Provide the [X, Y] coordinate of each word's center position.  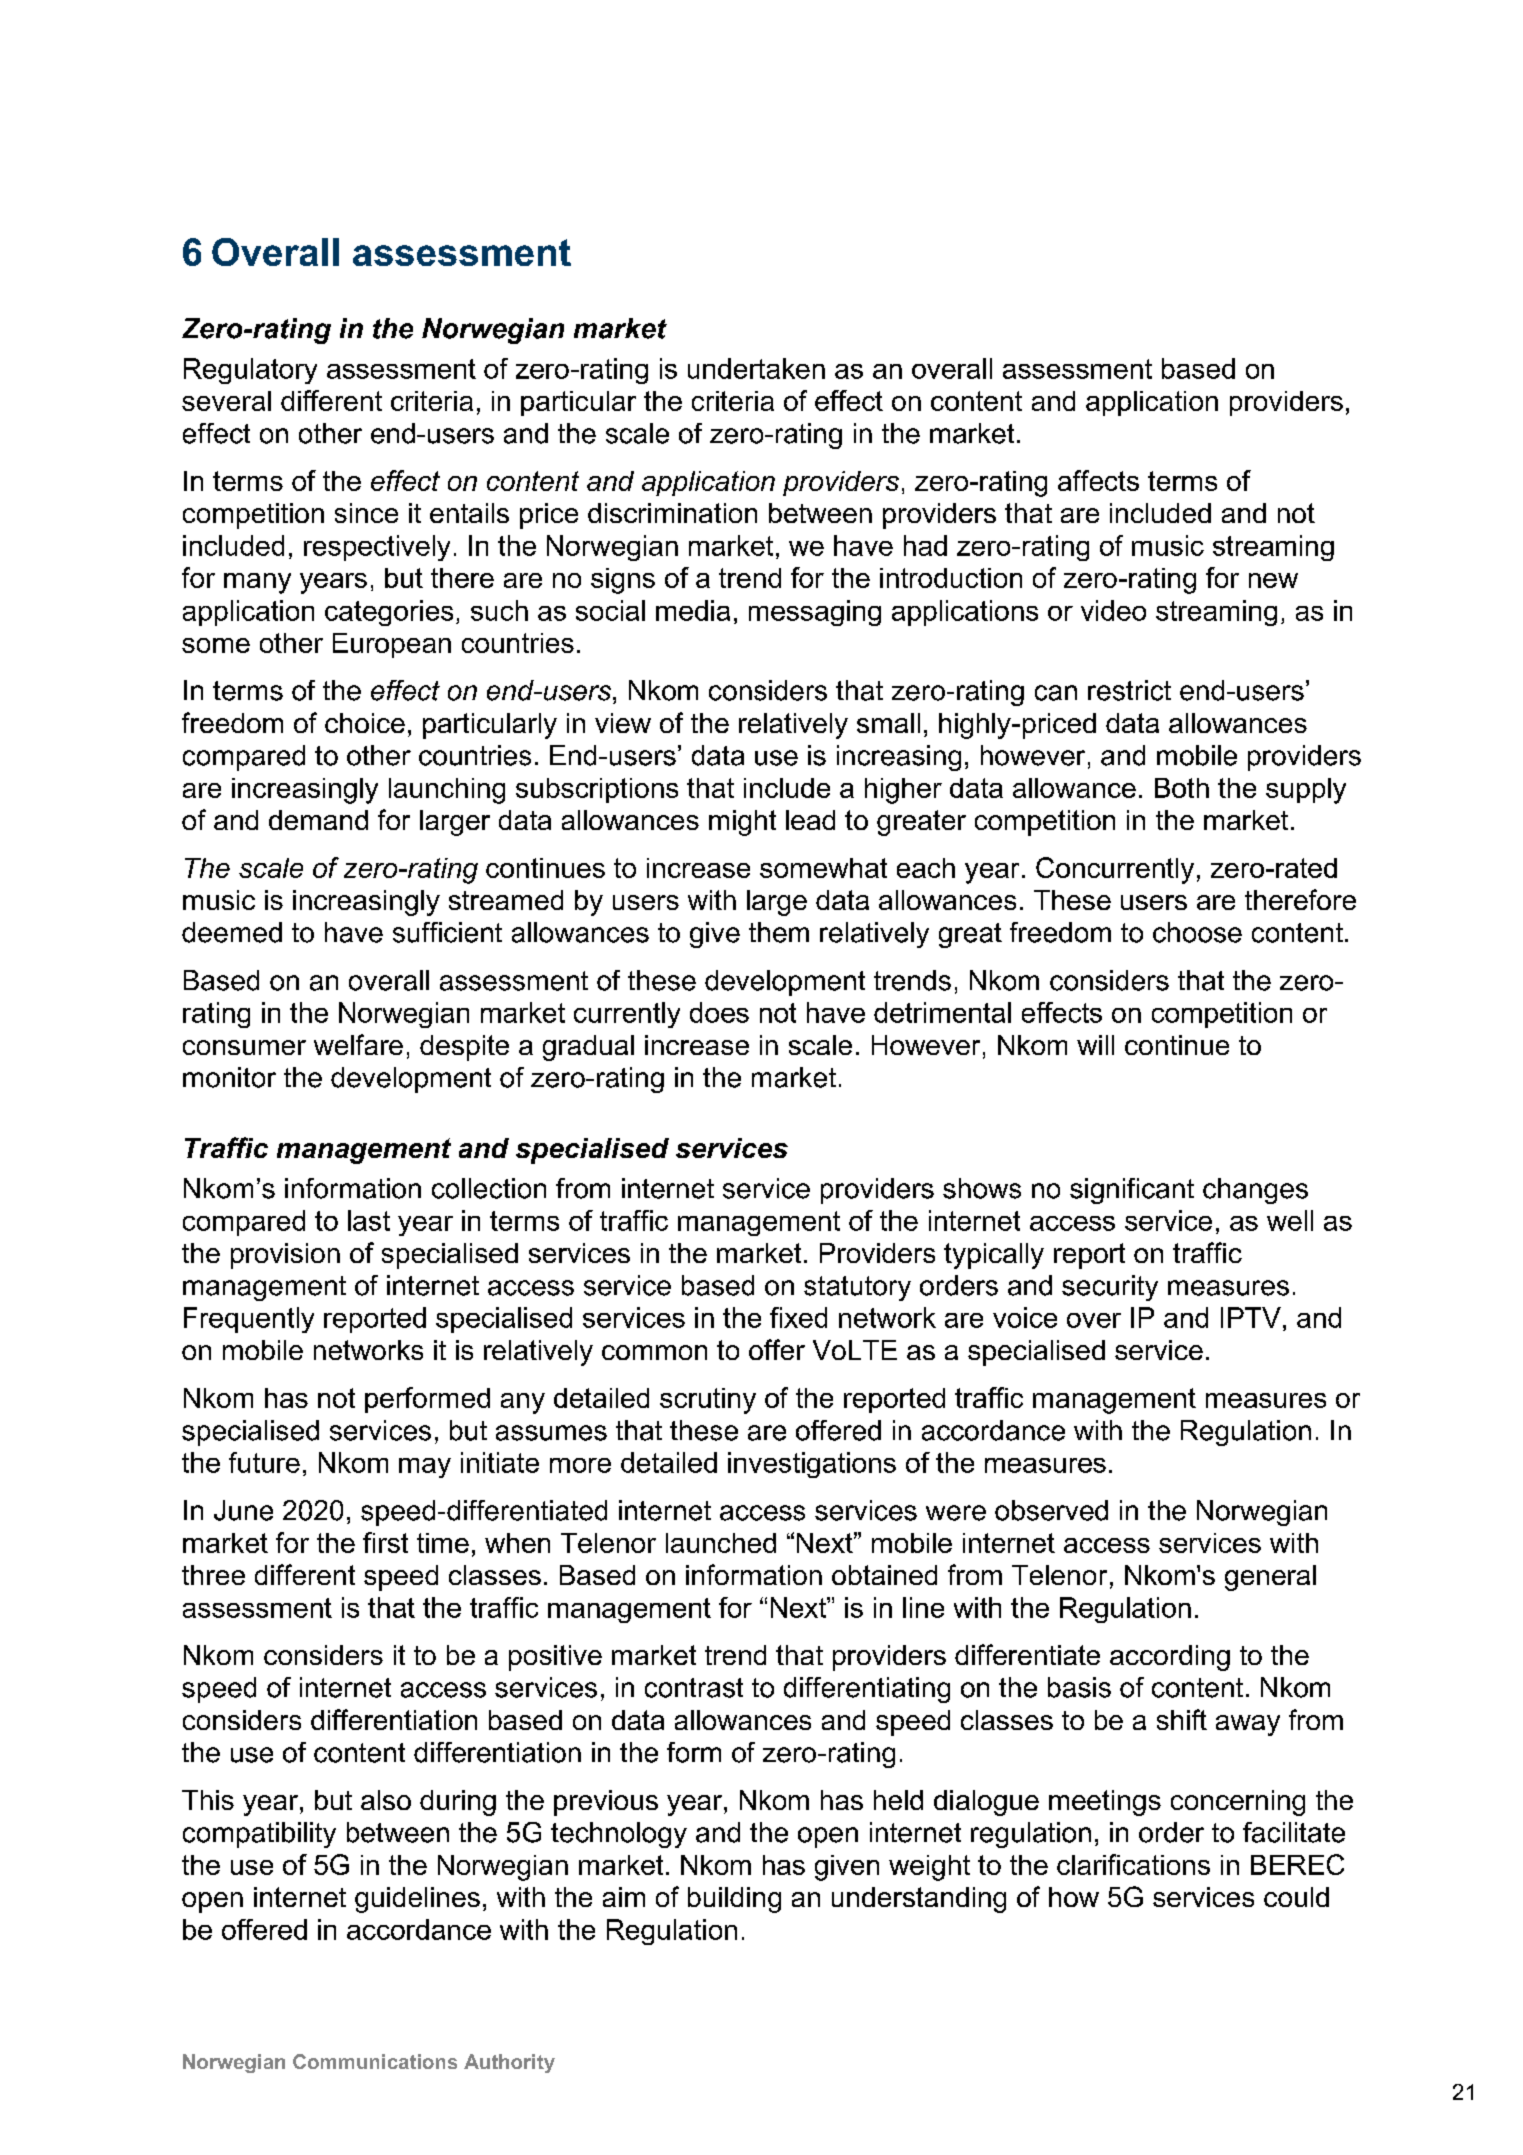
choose [1197, 932]
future [264, 1462]
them [779, 932]
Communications [375, 2061]
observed [1051, 1510]
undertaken [756, 368]
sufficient [447, 932]
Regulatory [250, 371]
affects [1098, 480]
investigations [812, 1465]
